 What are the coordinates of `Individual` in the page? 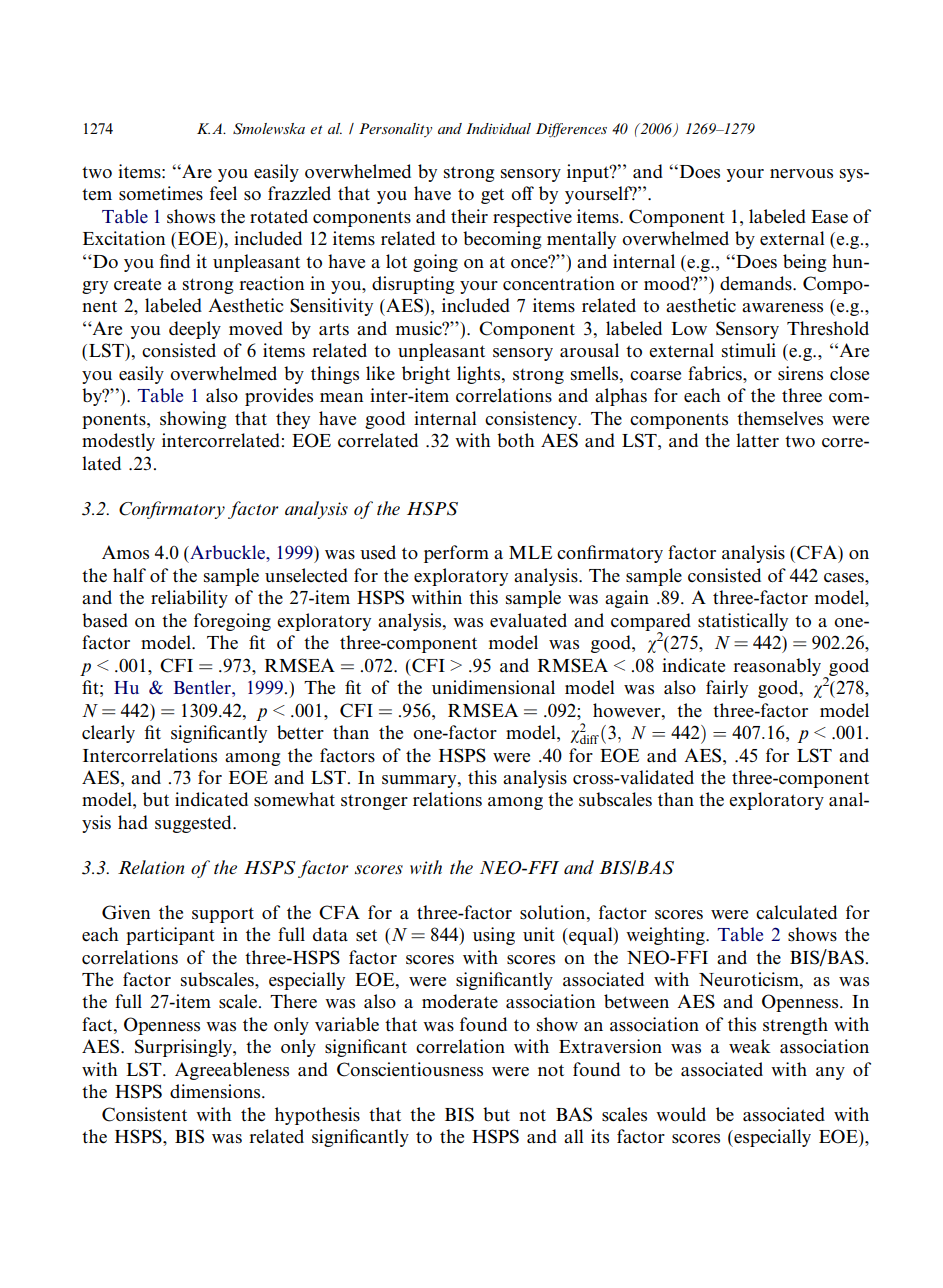 It's located at (498, 128).
